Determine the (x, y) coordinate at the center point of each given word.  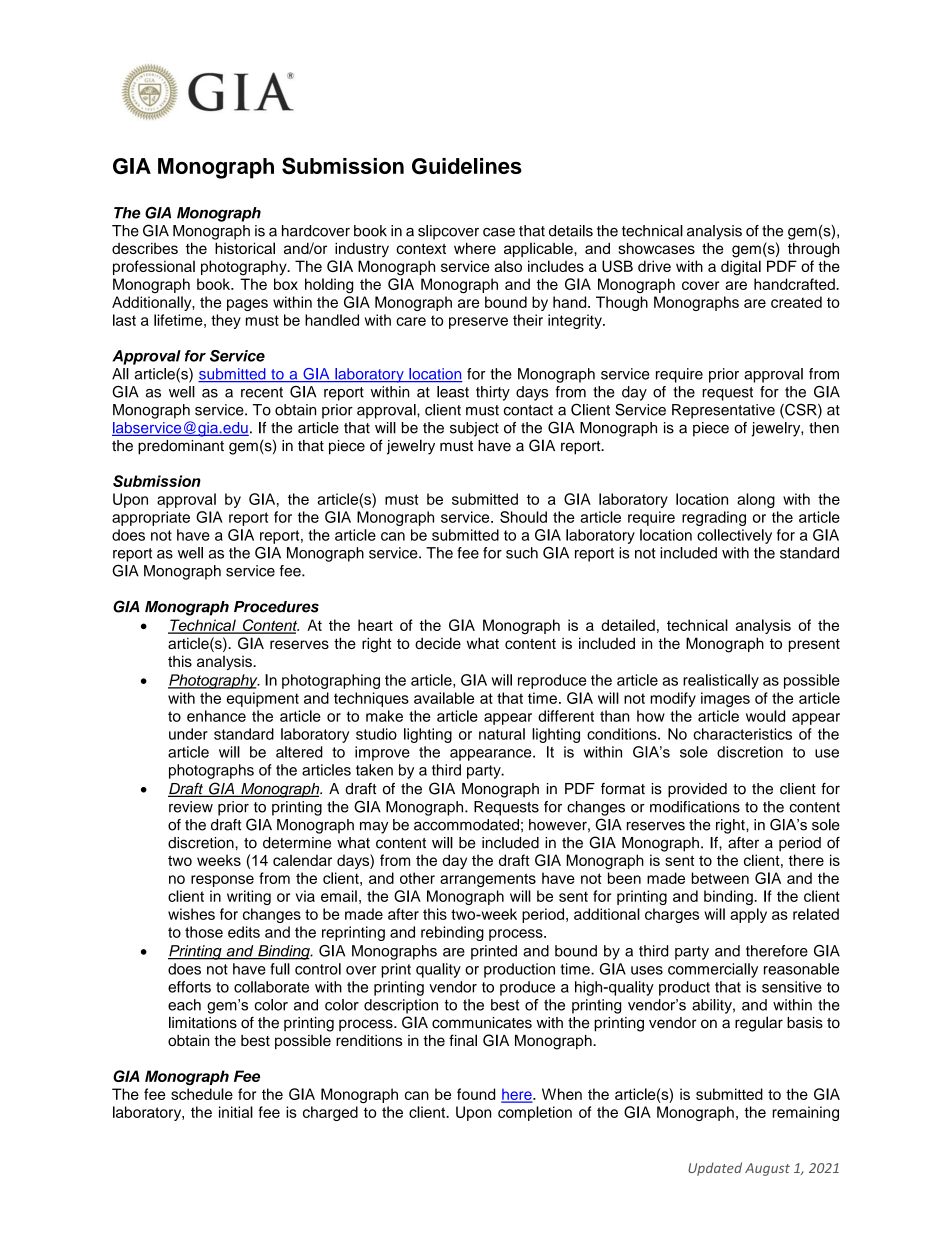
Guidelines (467, 166)
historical (245, 248)
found (476, 1094)
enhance (216, 716)
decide (438, 643)
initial (236, 1112)
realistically (721, 681)
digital (741, 268)
